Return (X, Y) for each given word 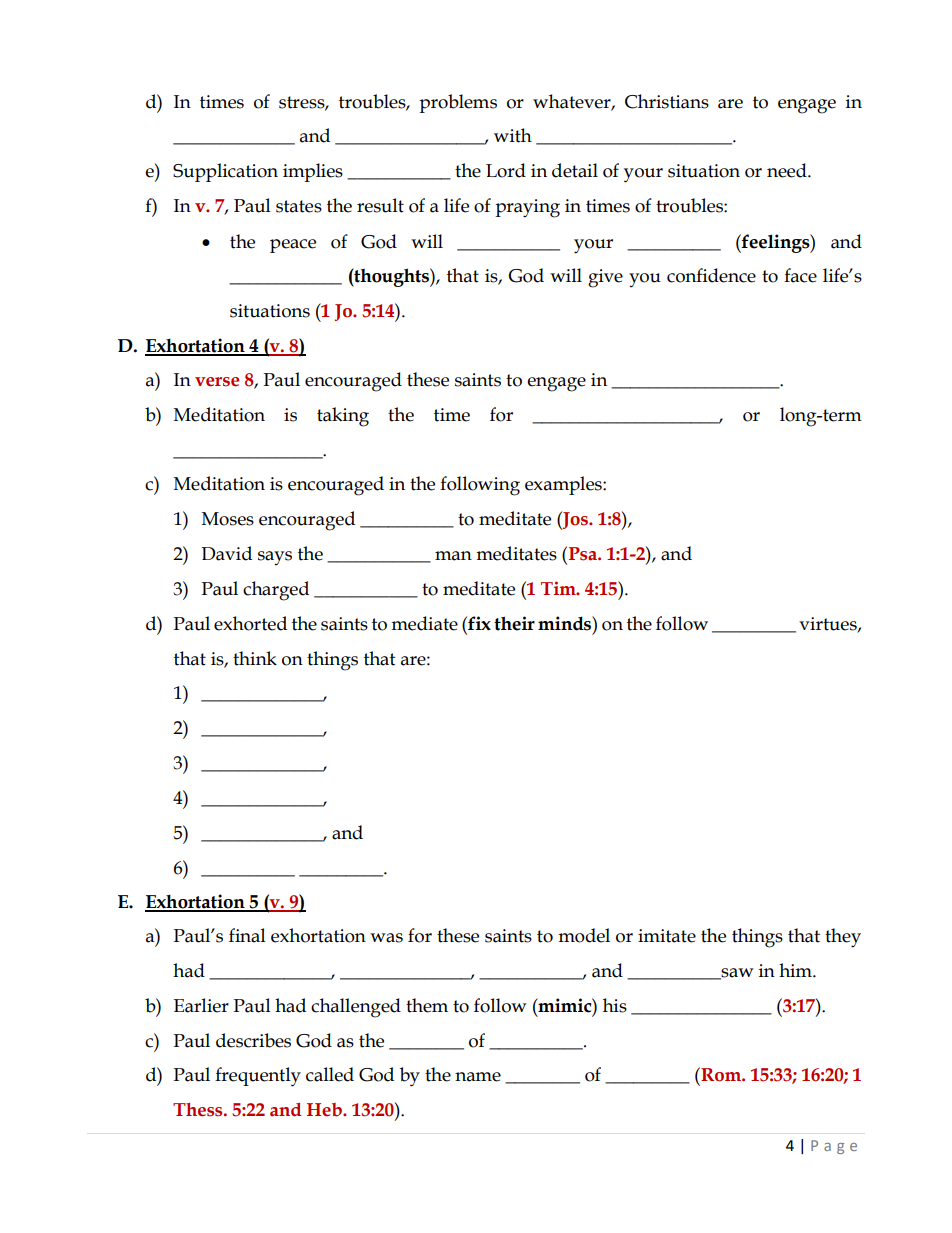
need (788, 170)
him (796, 970)
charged (276, 591)
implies (313, 172)
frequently (258, 1077)
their (514, 623)
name (478, 1077)
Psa (584, 554)
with (513, 135)
